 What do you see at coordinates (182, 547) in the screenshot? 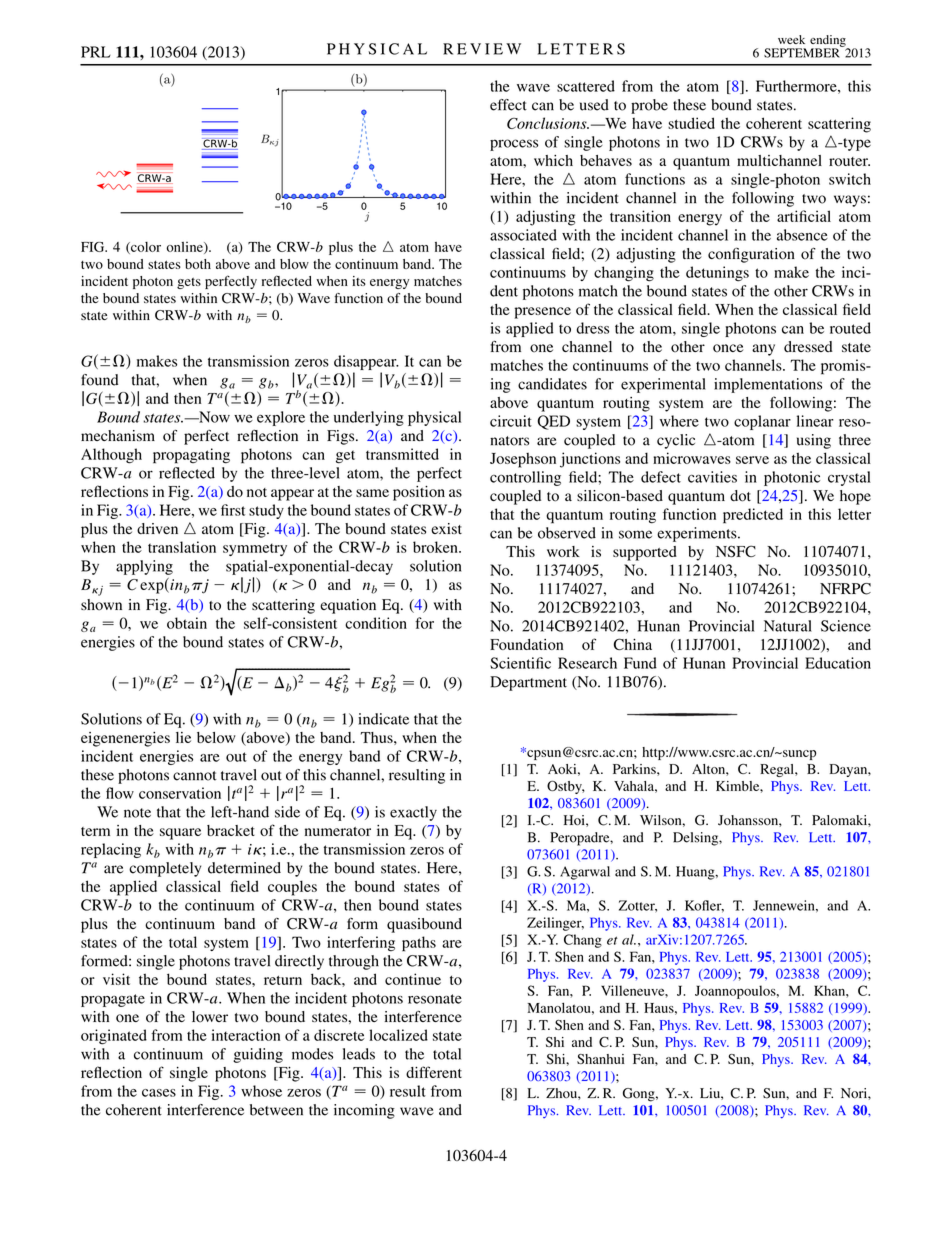
I see `translation` at bounding box center [182, 547].
